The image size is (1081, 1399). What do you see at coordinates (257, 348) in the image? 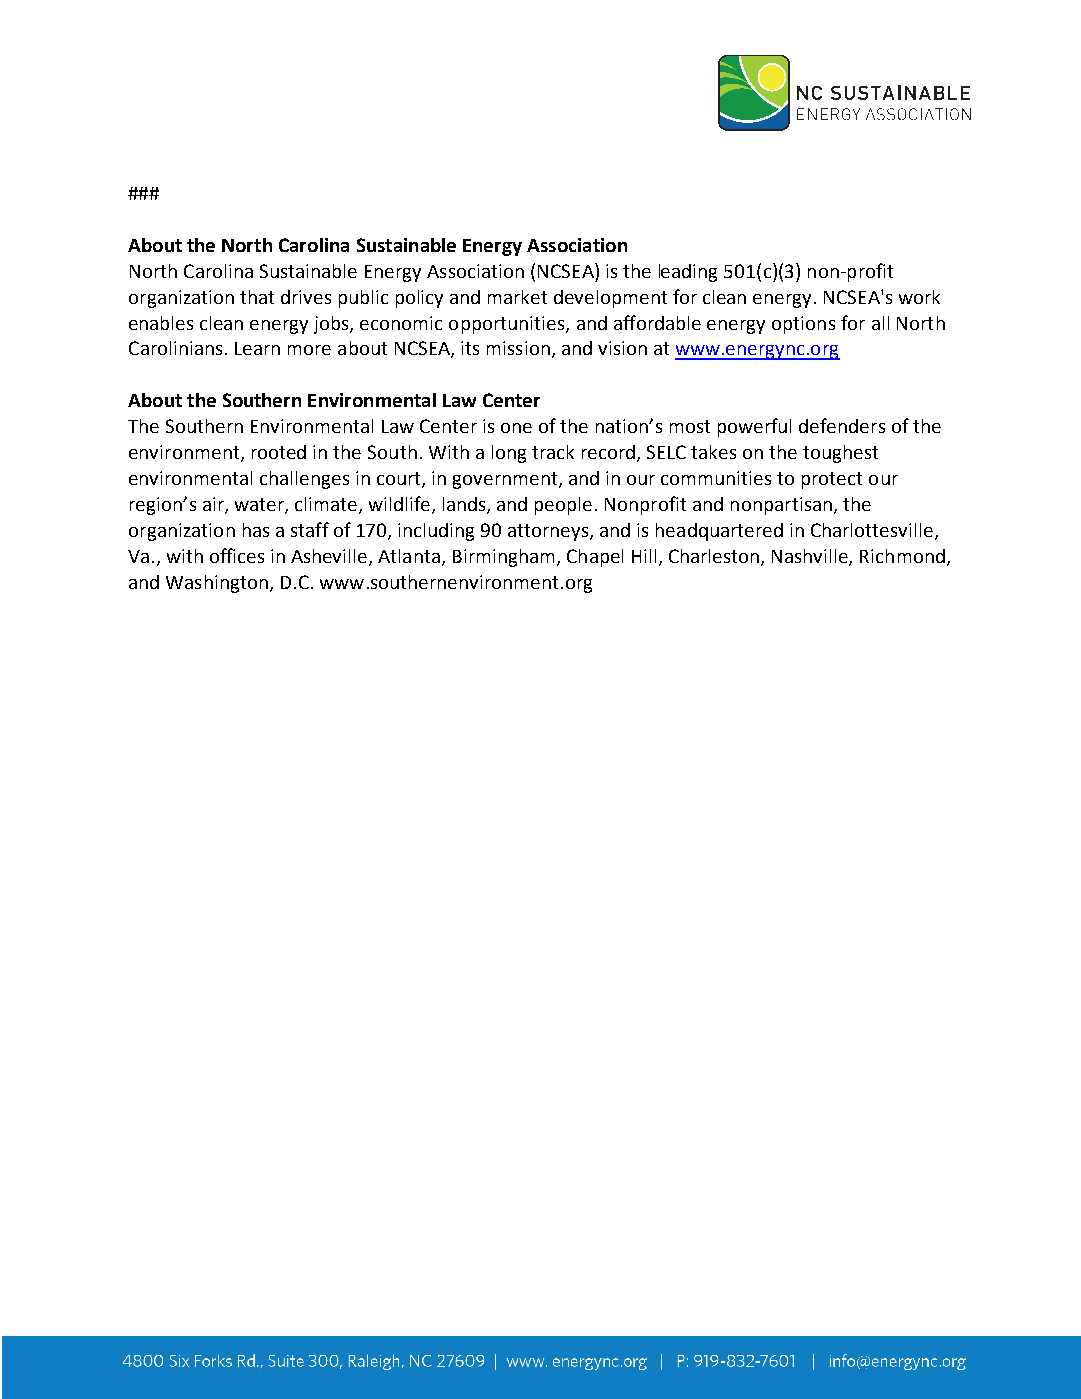
I see `Learn` at bounding box center [257, 348].
